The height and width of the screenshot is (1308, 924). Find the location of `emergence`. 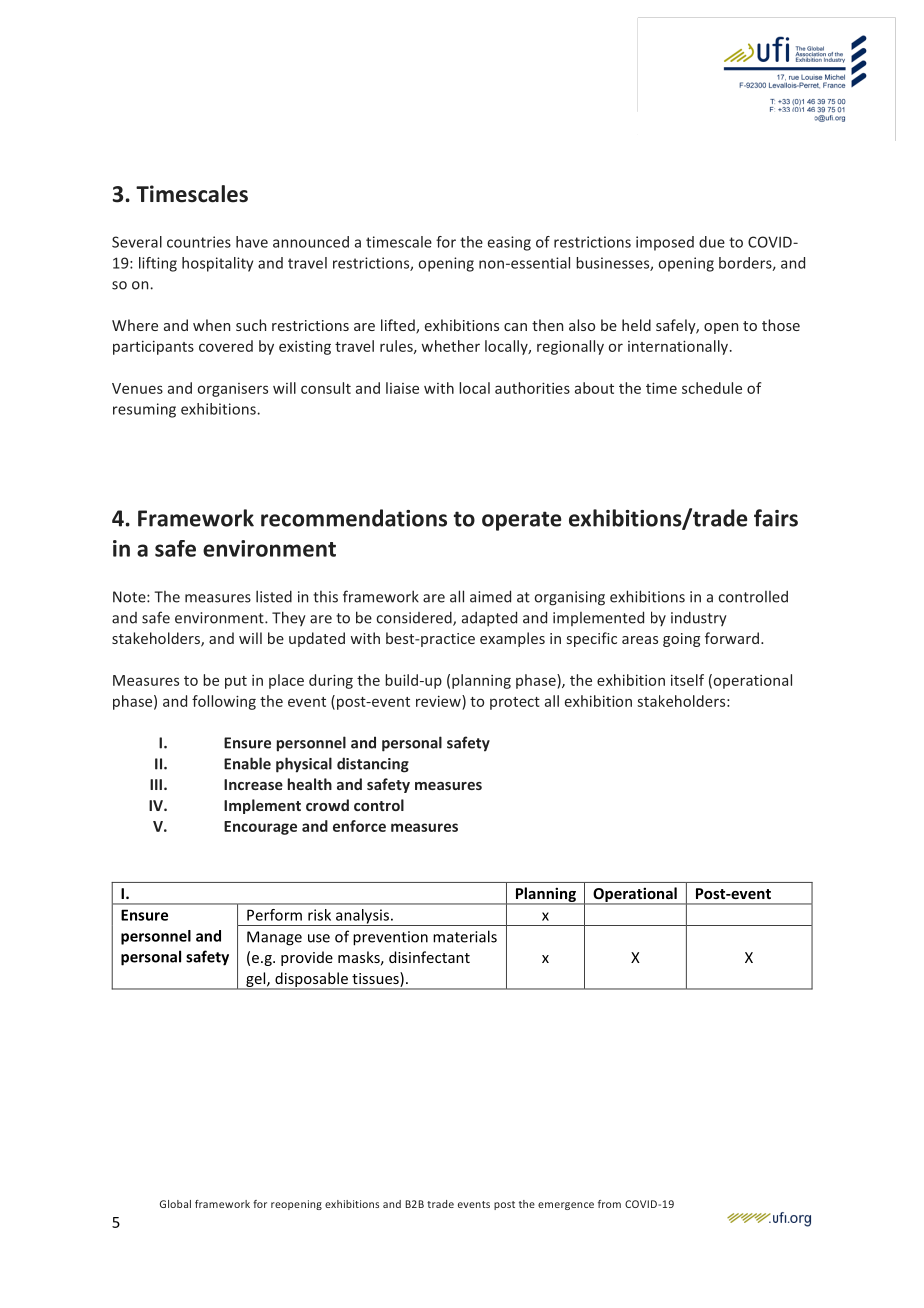

emergence is located at coordinates (566, 1206).
